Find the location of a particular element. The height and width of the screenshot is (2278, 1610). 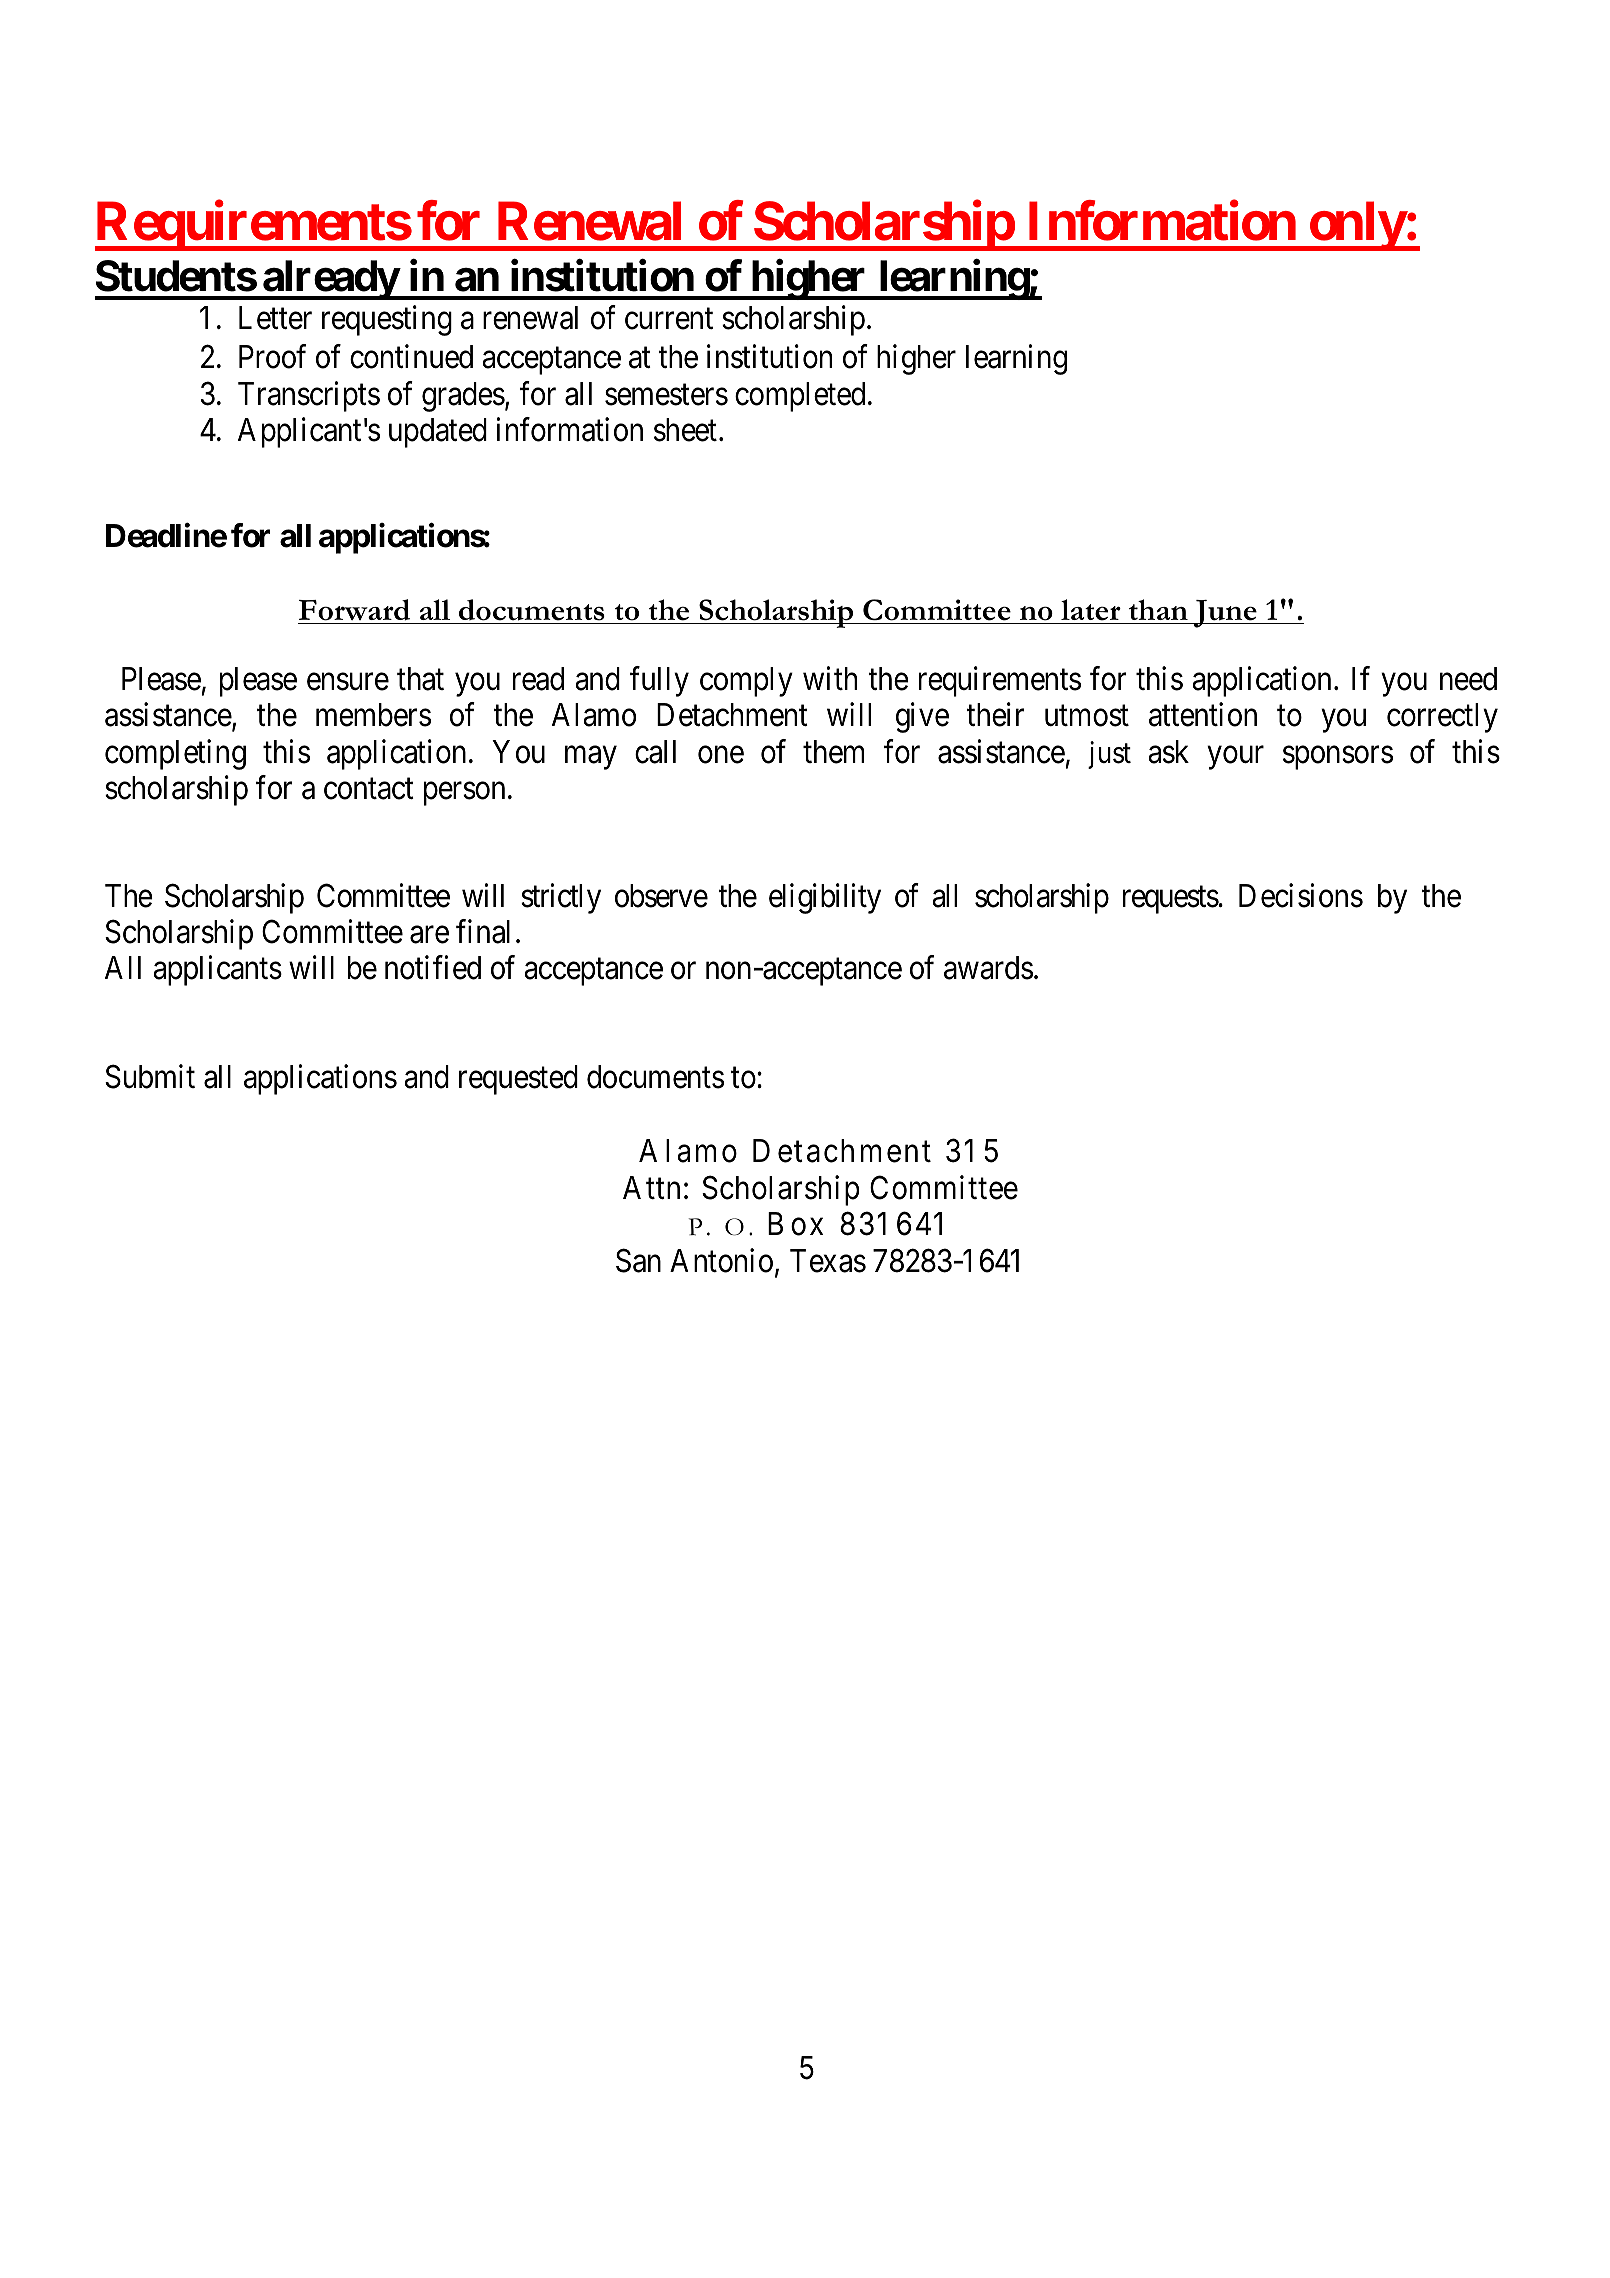

eligibility is located at coordinates (825, 898).
